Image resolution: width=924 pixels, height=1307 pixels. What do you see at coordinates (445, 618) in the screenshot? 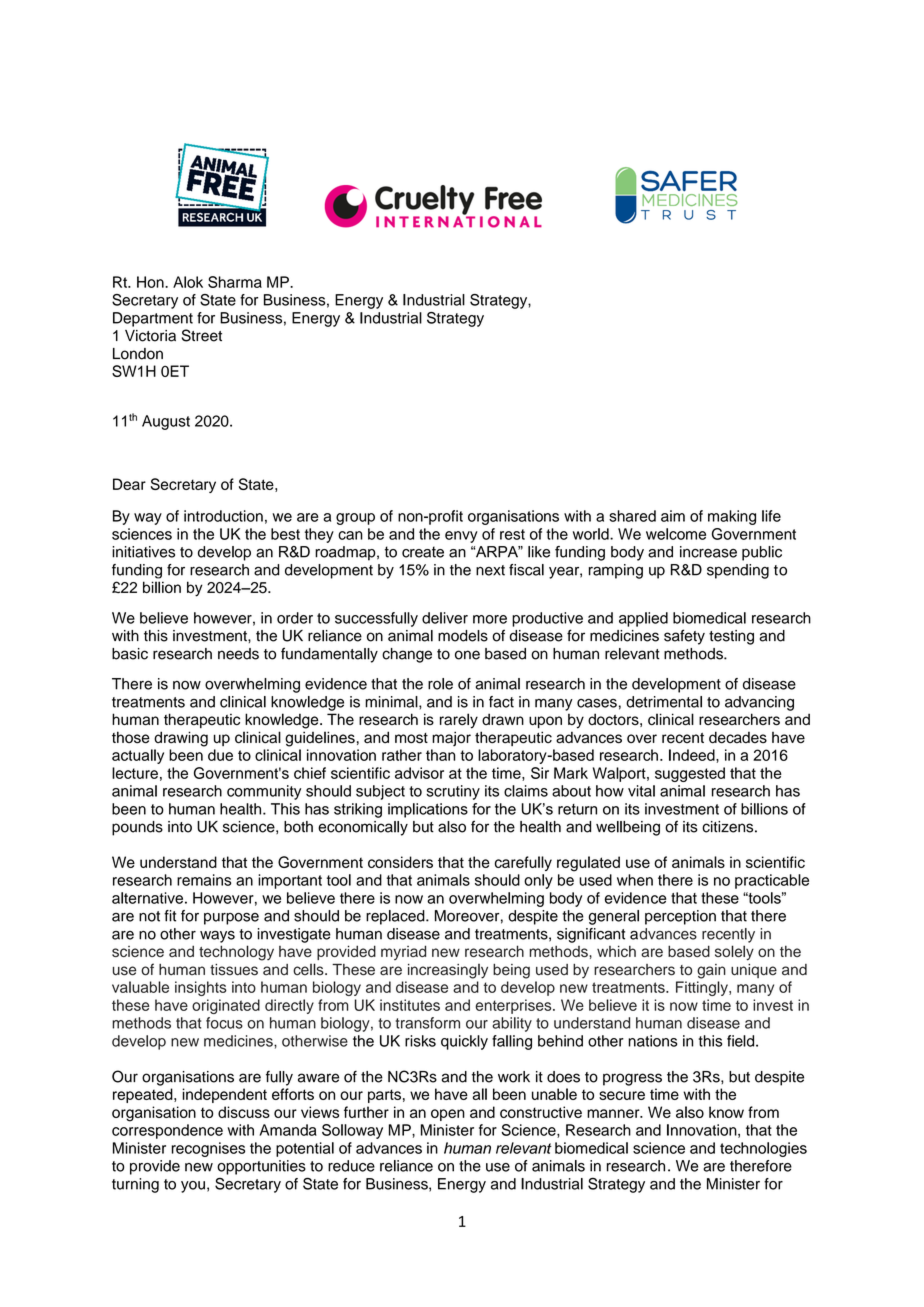
I see `deliver` at bounding box center [445, 618].
